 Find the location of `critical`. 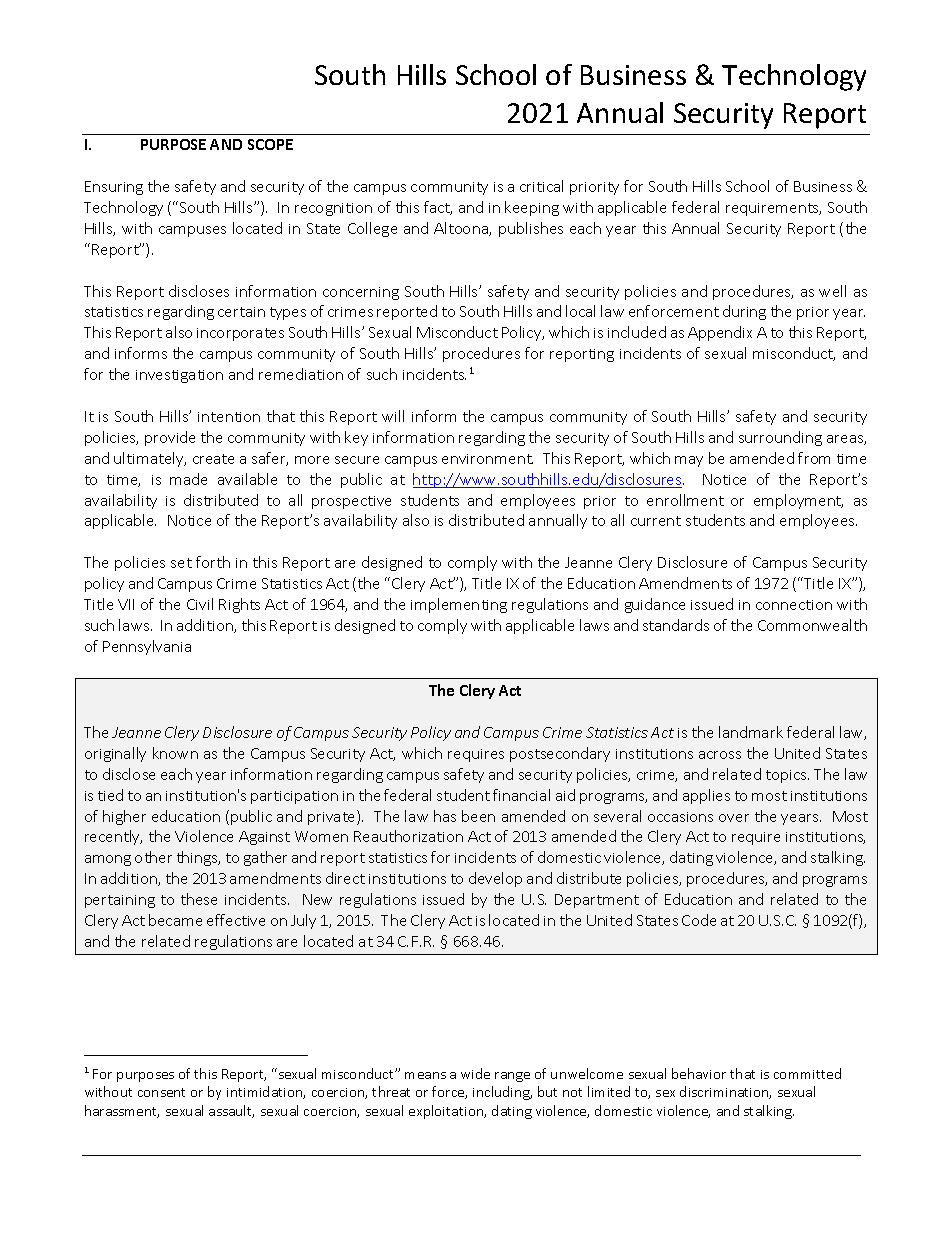

critical is located at coordinates (541, 186).
